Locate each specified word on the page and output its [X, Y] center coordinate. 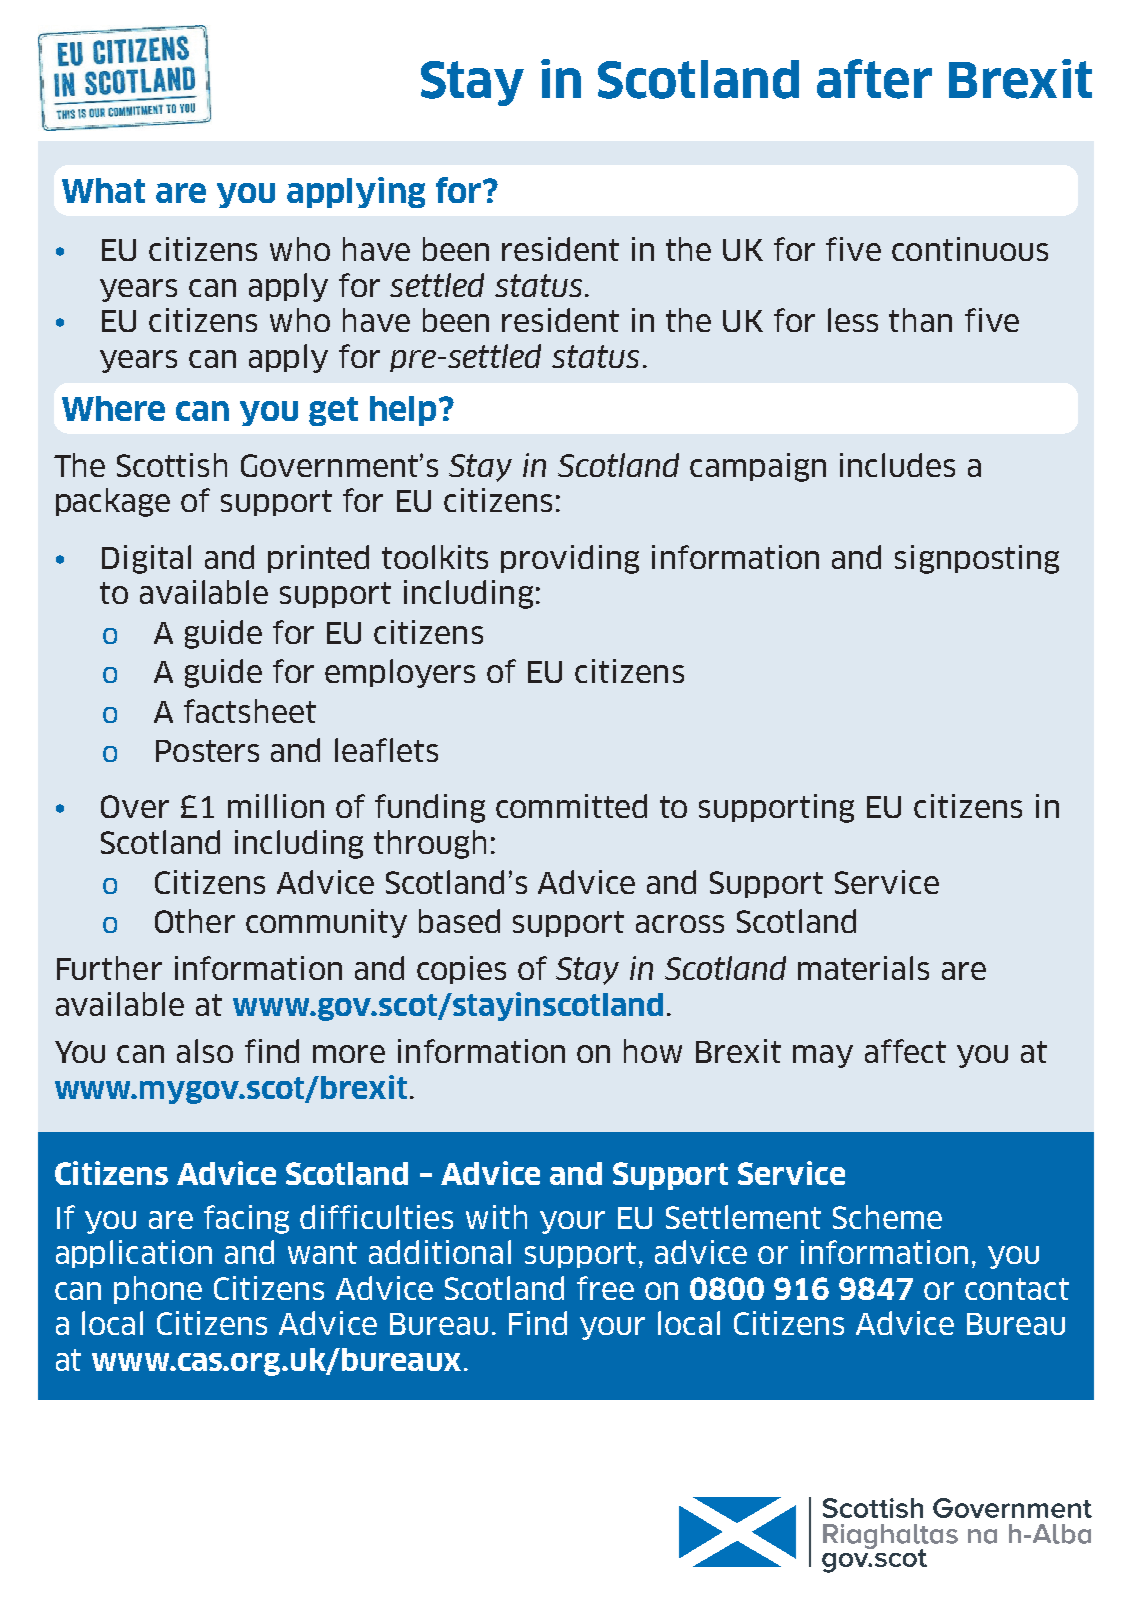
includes [897, 465]
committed [571, 806]
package [113, 502]
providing [570, 559]
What [103, 190]
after [874, 79]
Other [195, 921]
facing [246, 1219]
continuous [970, 249]
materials [863, 968]
